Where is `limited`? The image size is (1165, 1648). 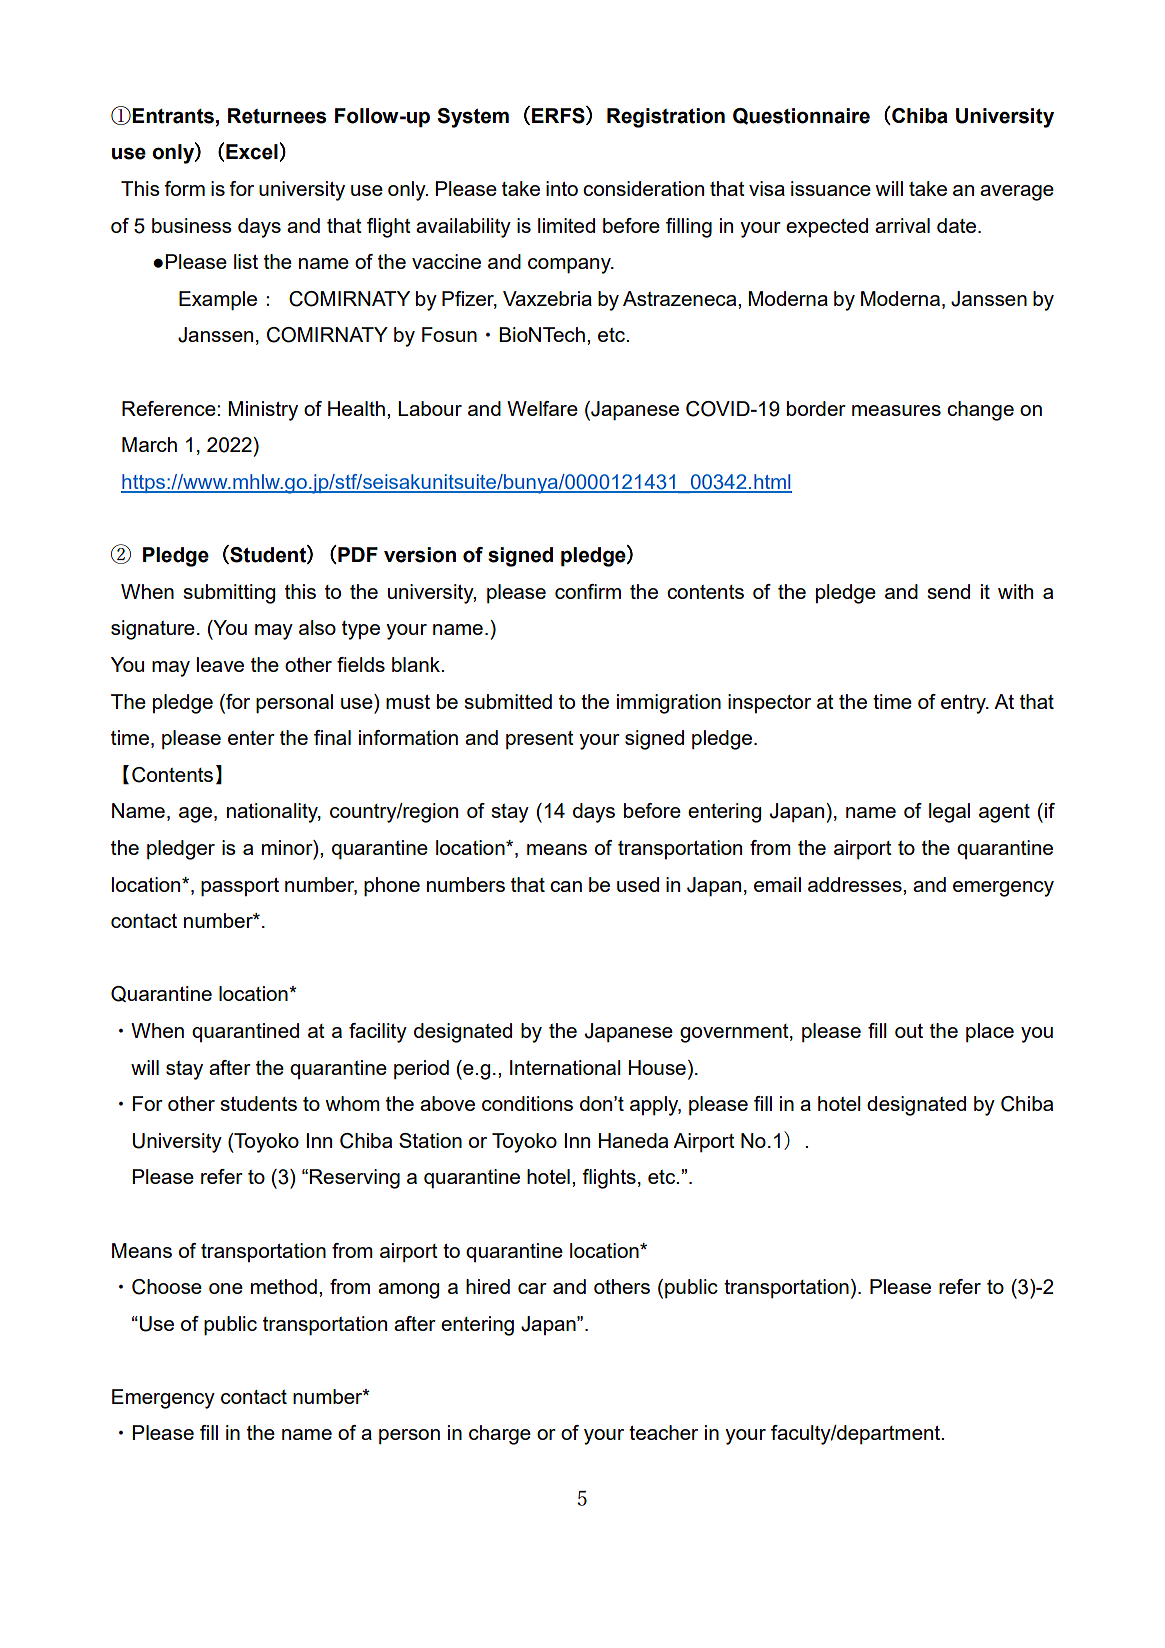
limited is located at coordinates (566, 225).
